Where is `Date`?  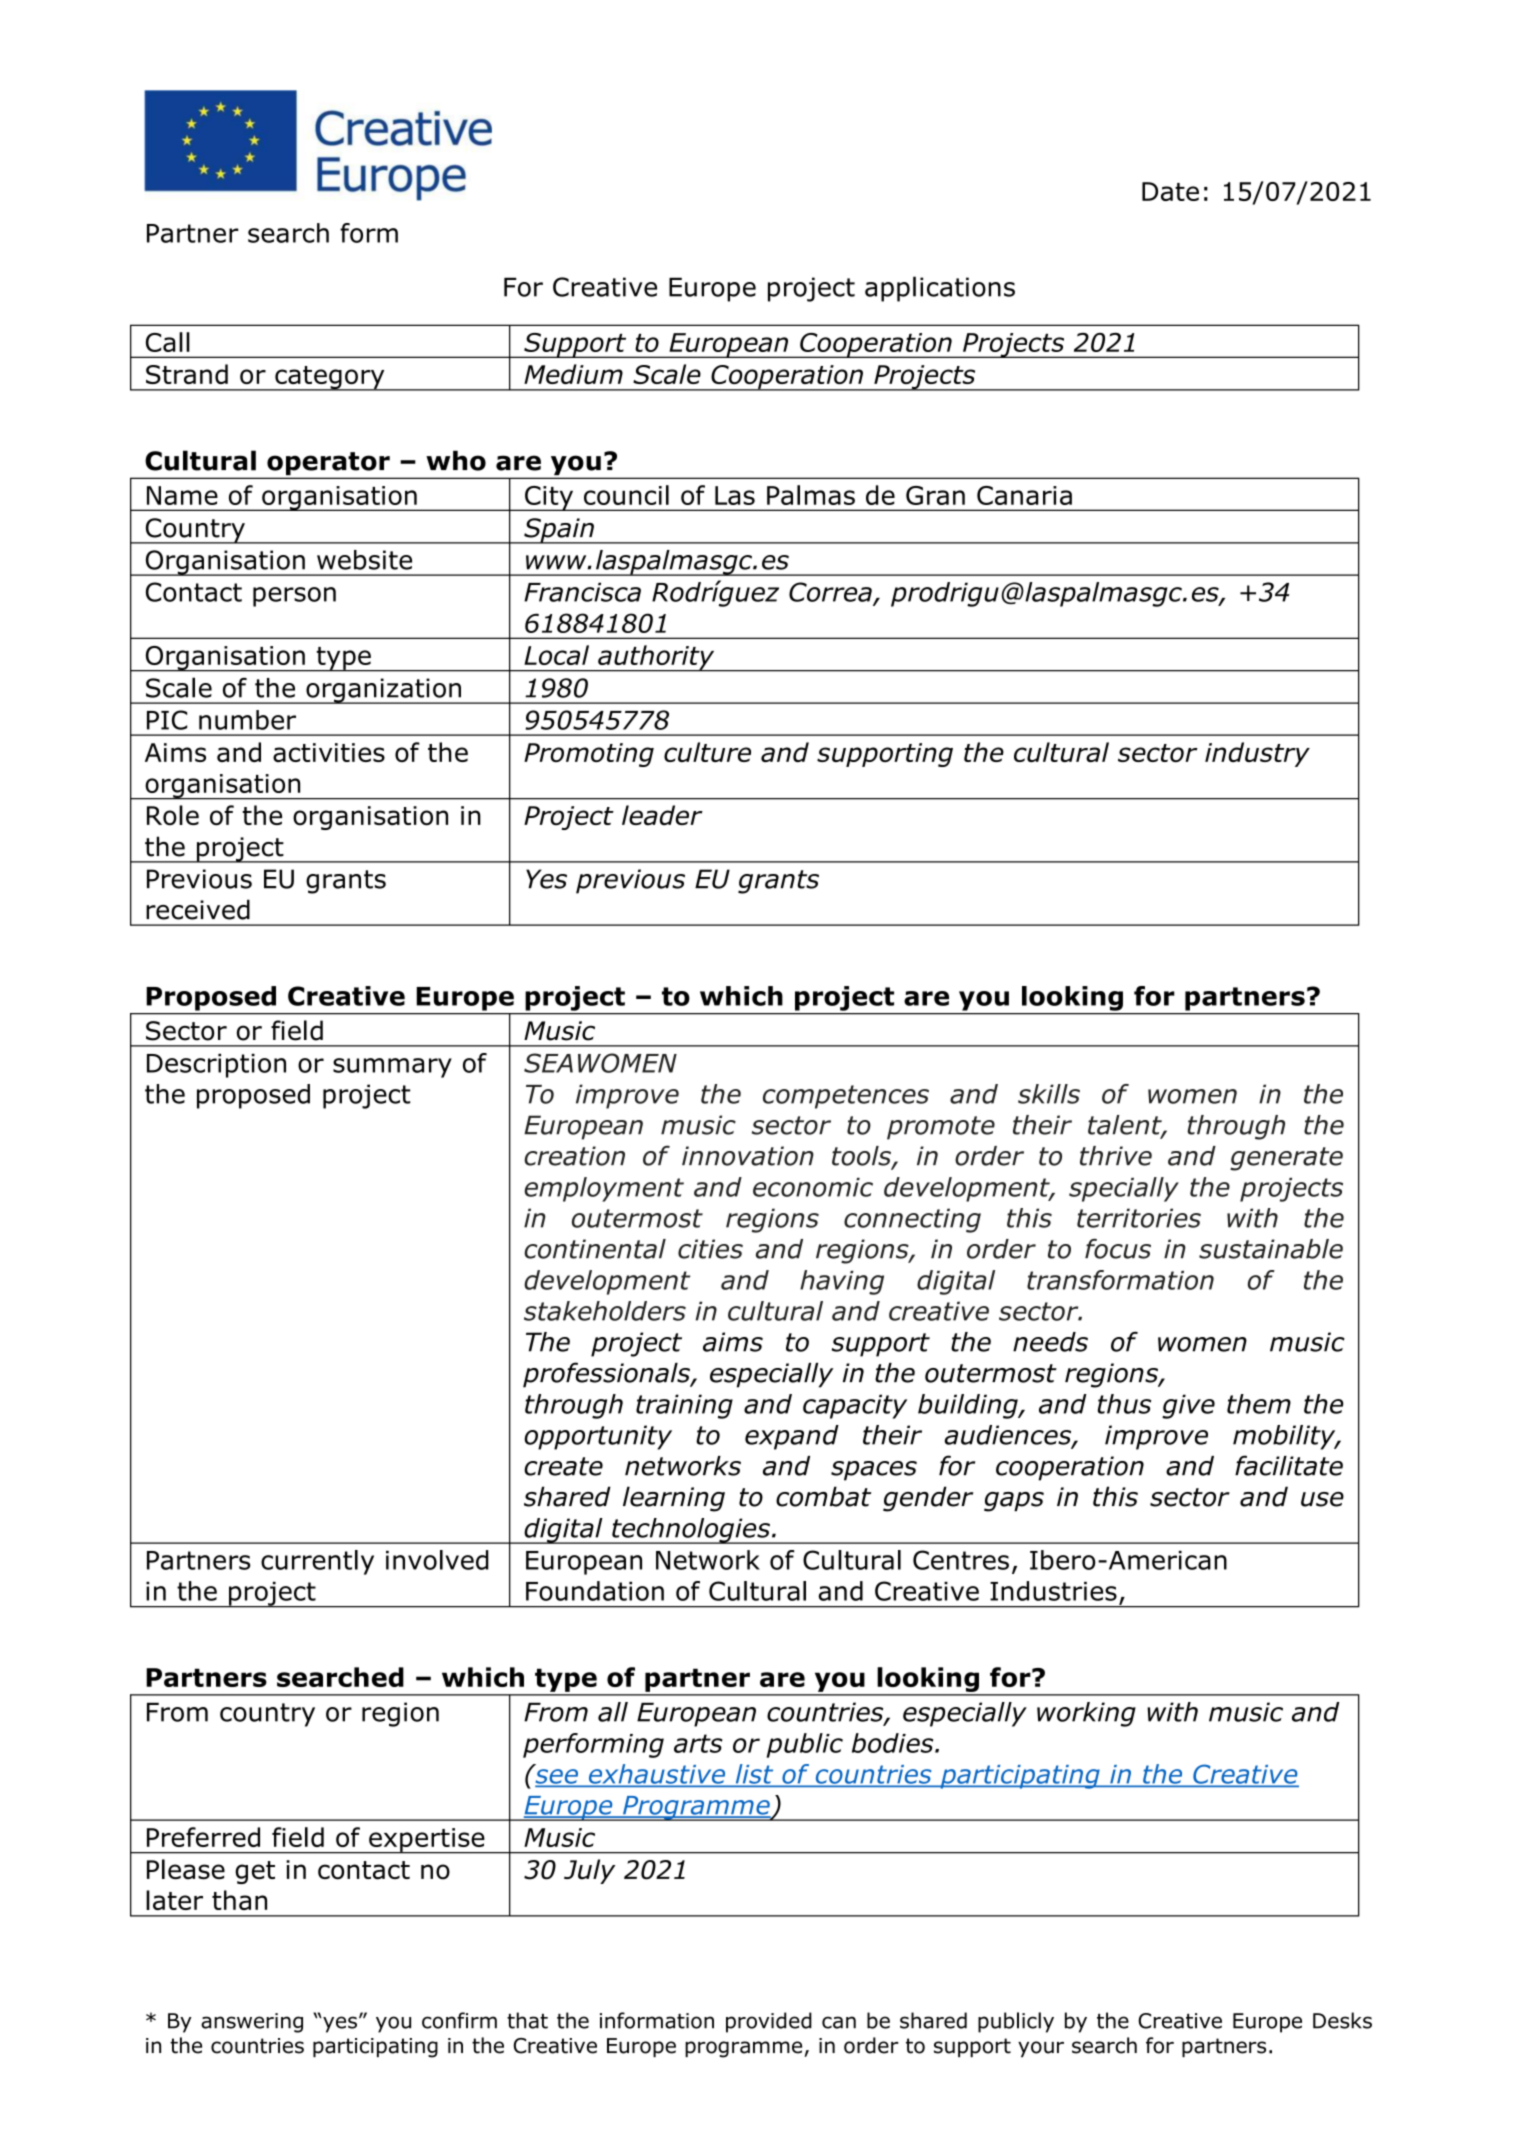 Date is located at coordinates (1170, 191).
